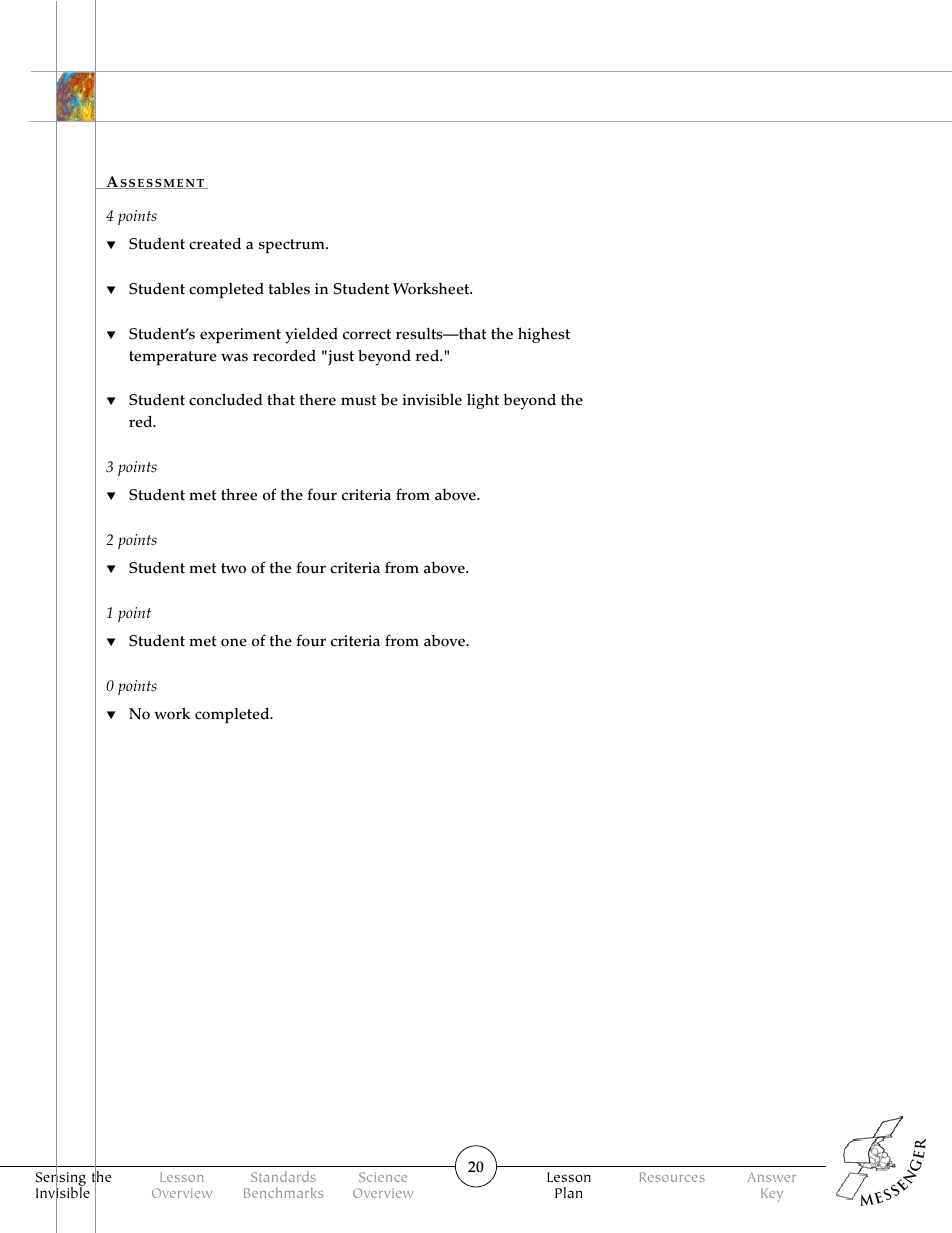 The image size is (952, 1233). I want to click on there, so click(318, 399).
